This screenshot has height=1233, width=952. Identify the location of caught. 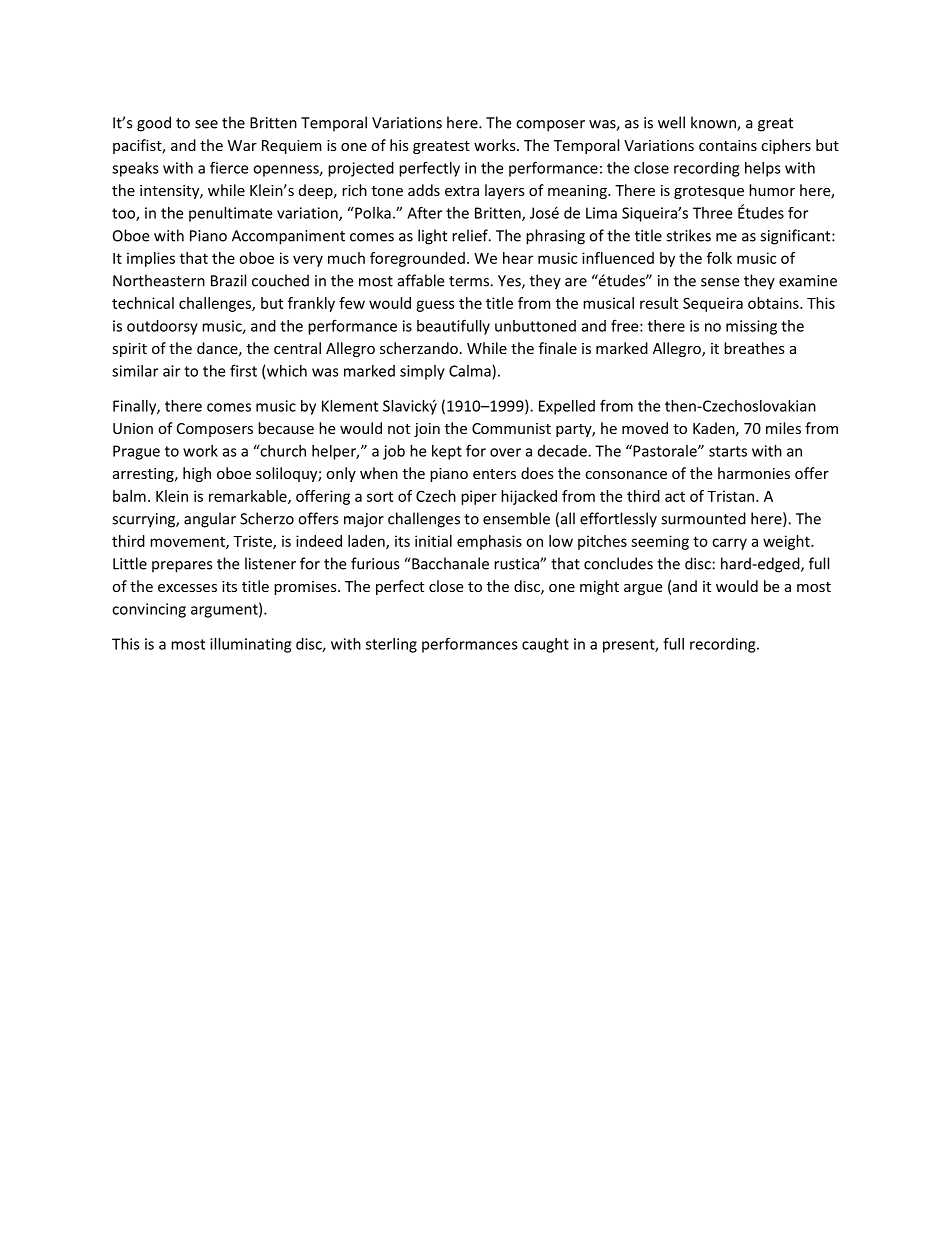
(545, 645).
